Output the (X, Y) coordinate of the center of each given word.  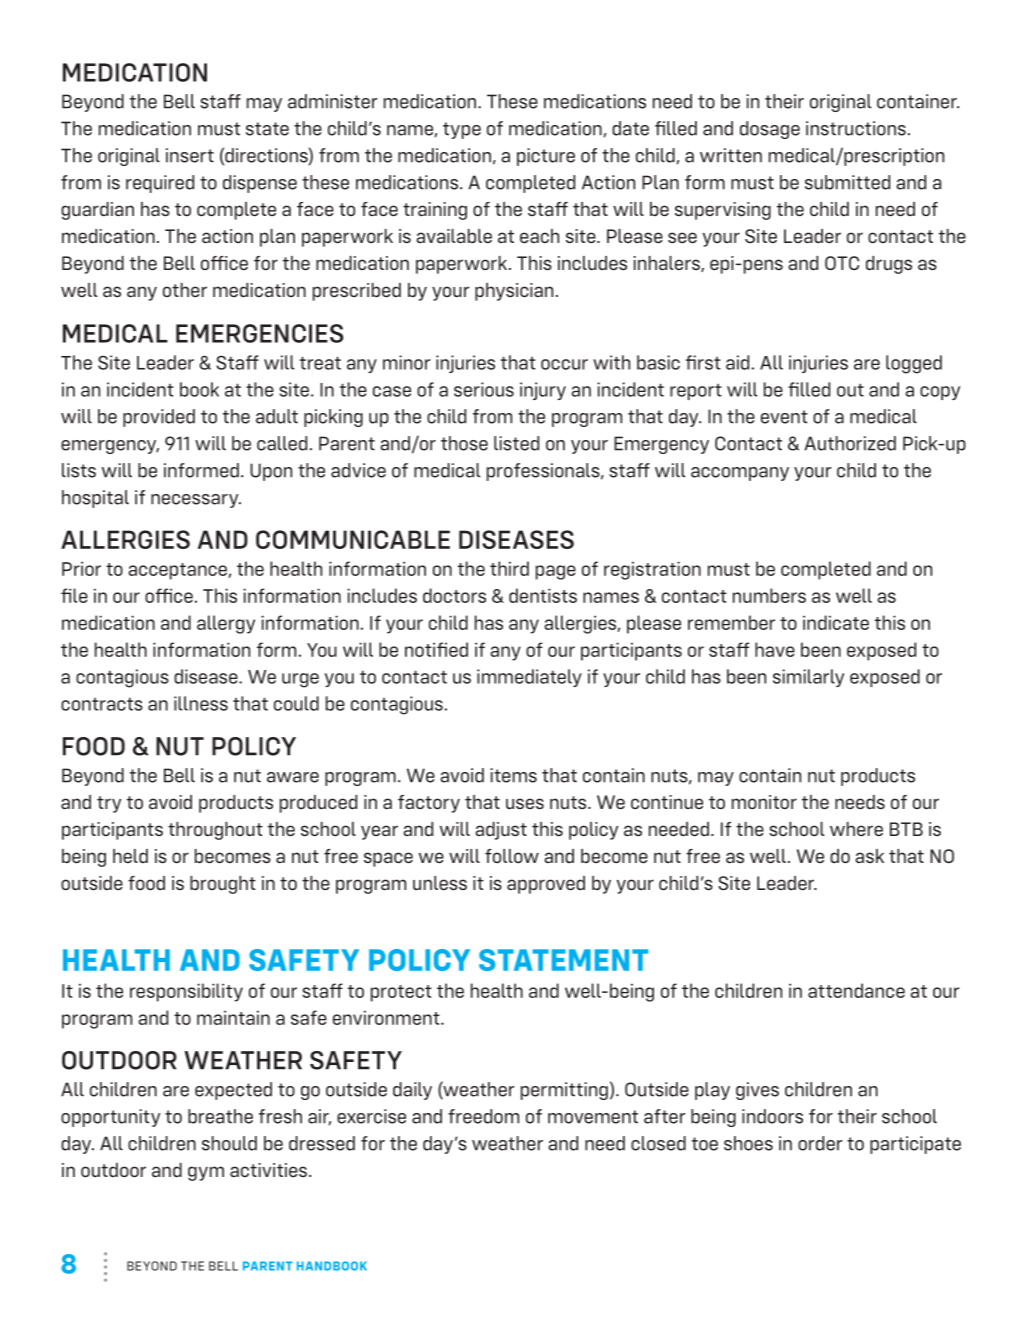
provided (159, 418)
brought (223, 885)
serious (484, 389)
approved (546, 885)
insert (190, 155)
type (462, 130)
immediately (529, 678)
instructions (856, 128)
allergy (226, 624)
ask (869, 856)
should (229, 1143)
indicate (836, 622)
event (784, 417)
